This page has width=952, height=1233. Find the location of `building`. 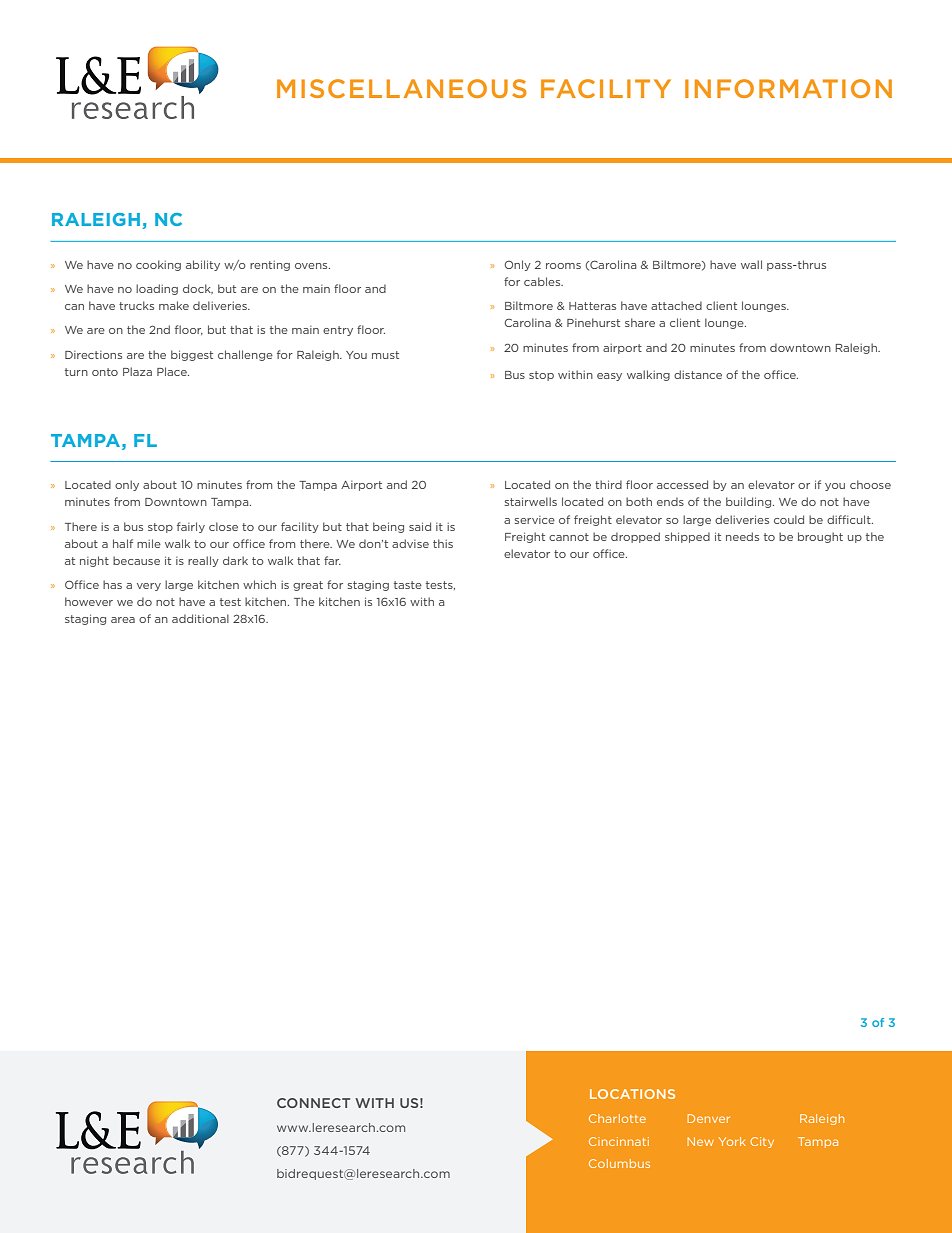

building is located at coordinates (750, 502).
